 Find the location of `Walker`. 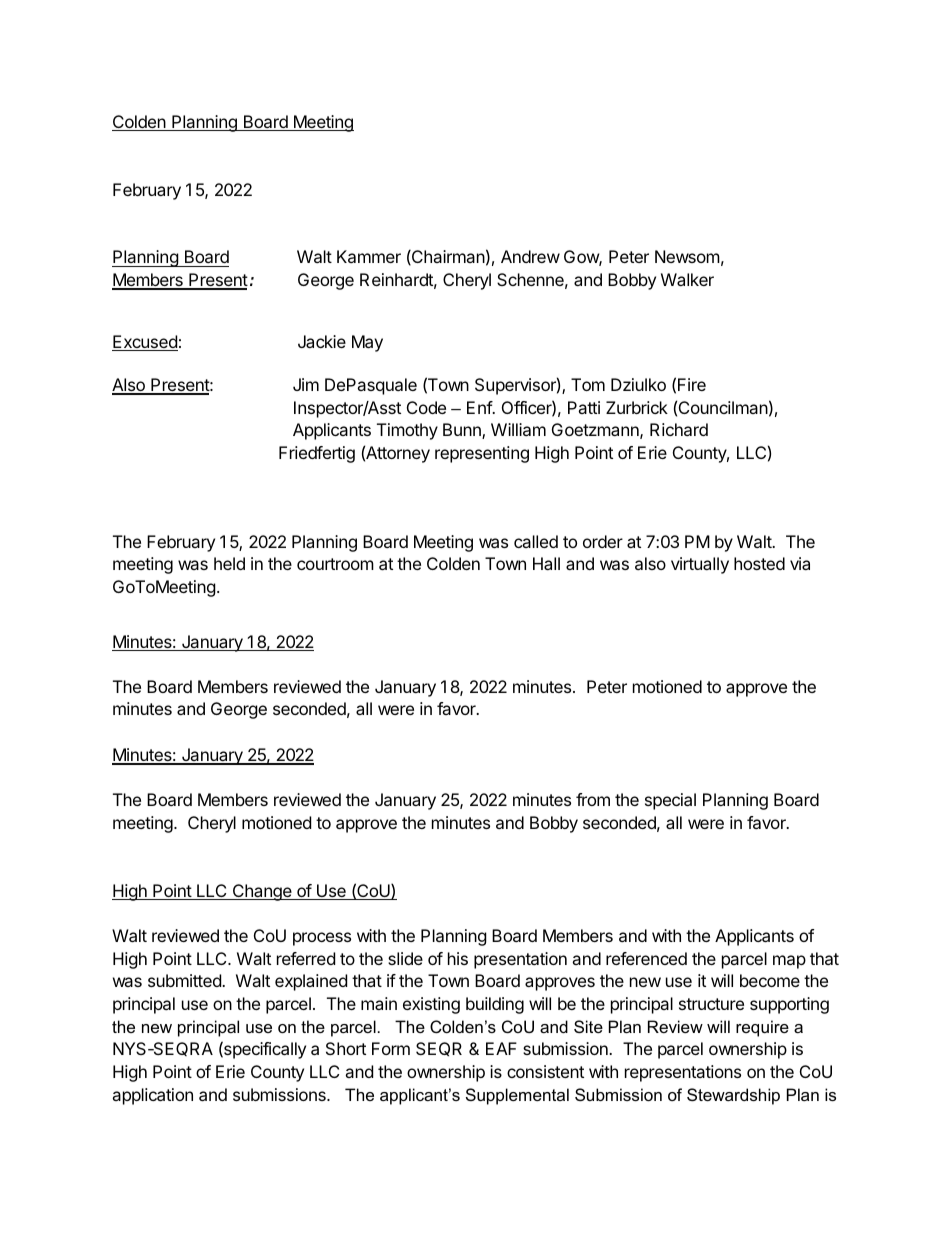

Walker is located at coordinates (687, 279).
